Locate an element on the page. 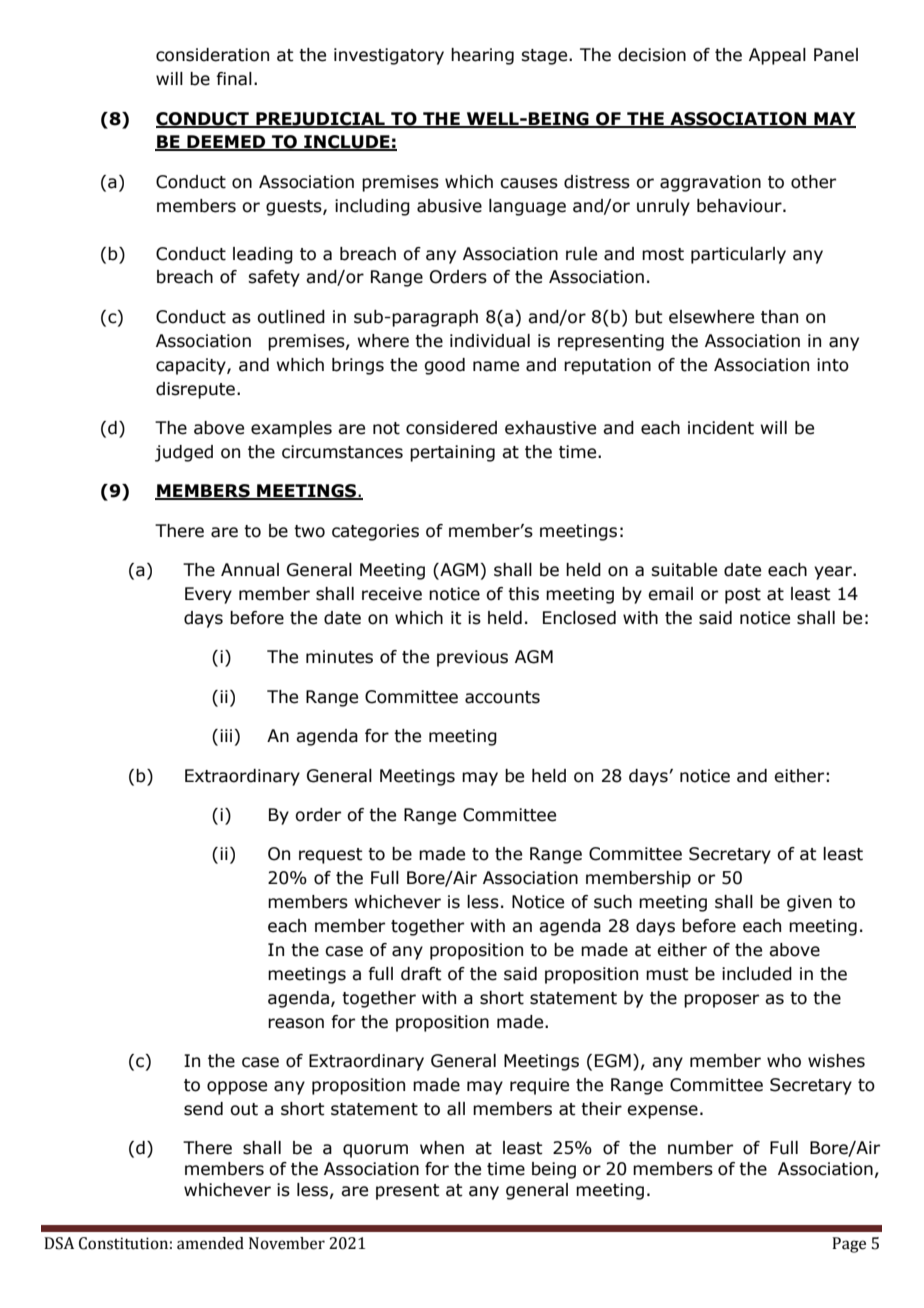 The width and height of the document is (924, 1308). capacity is located at coordinates (192, 366).
